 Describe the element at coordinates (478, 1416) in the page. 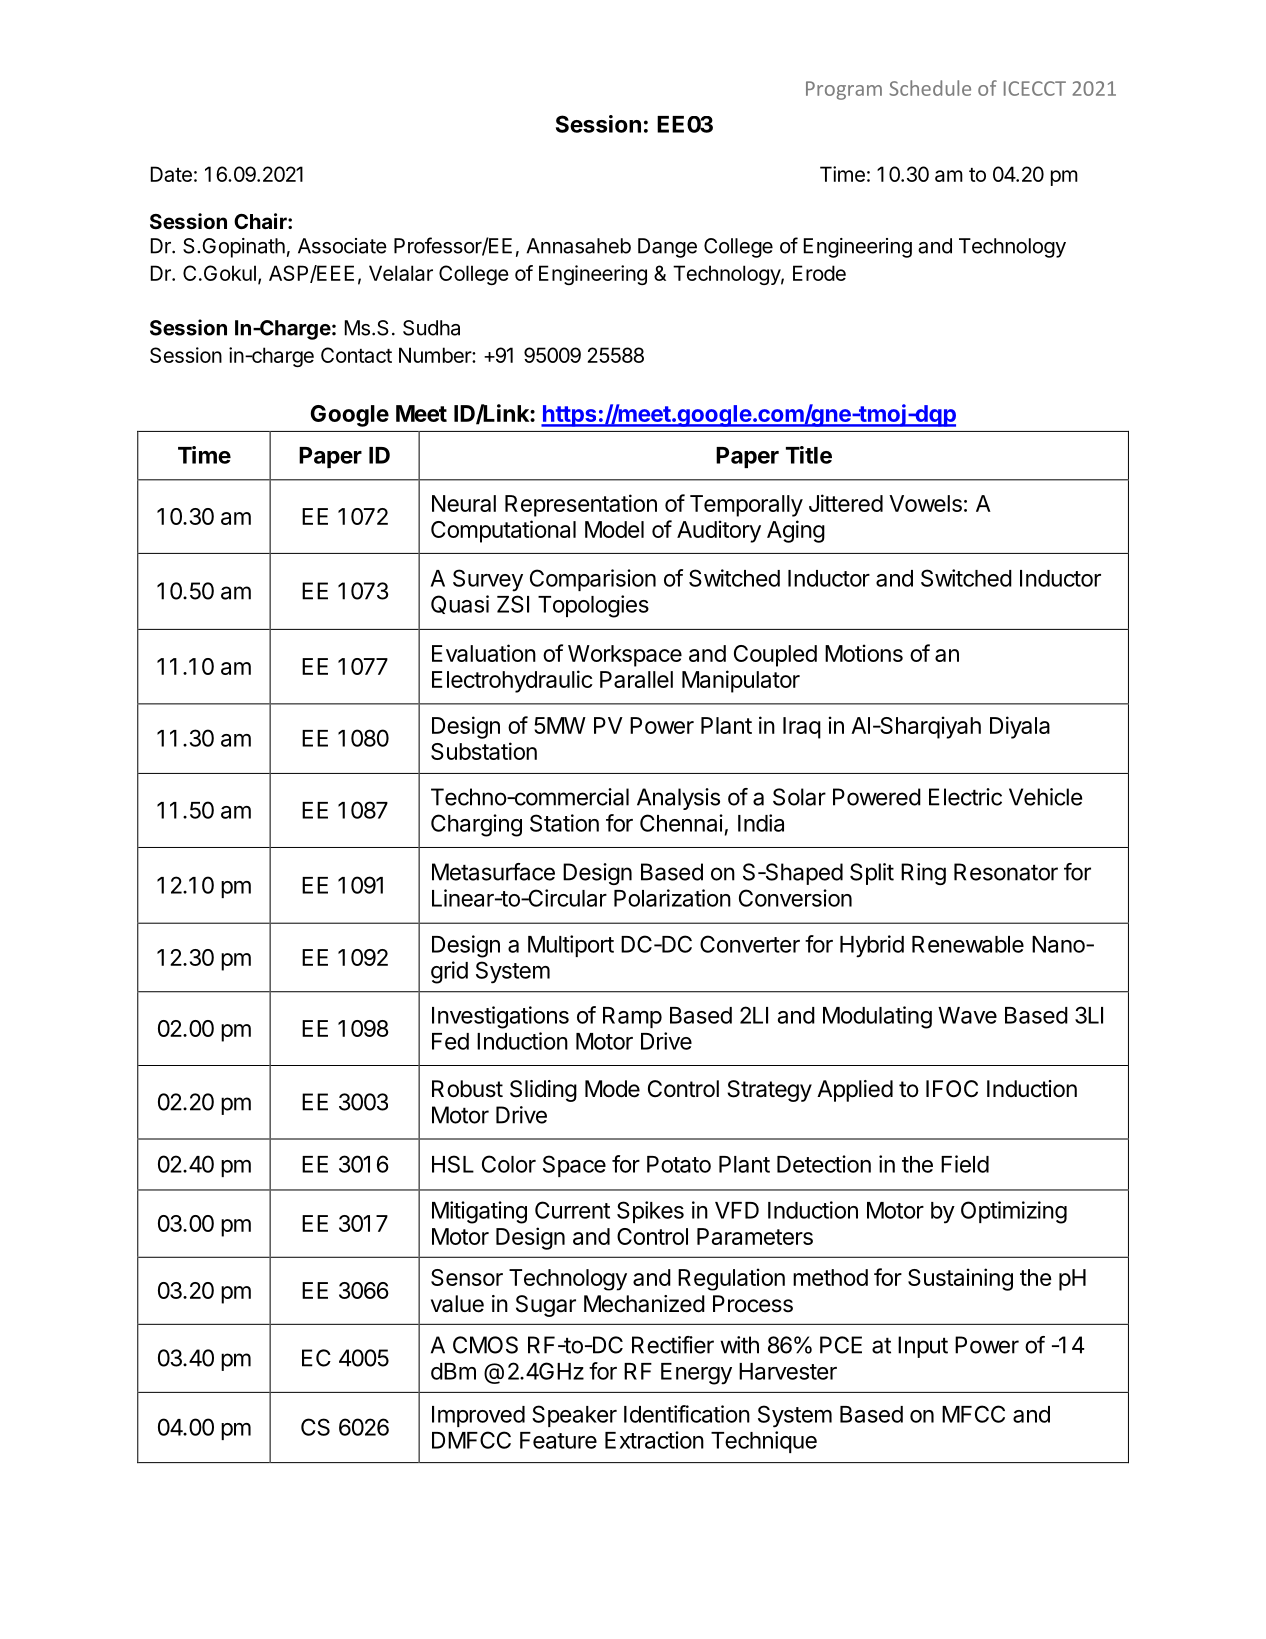

I see `Improved` at that location.
